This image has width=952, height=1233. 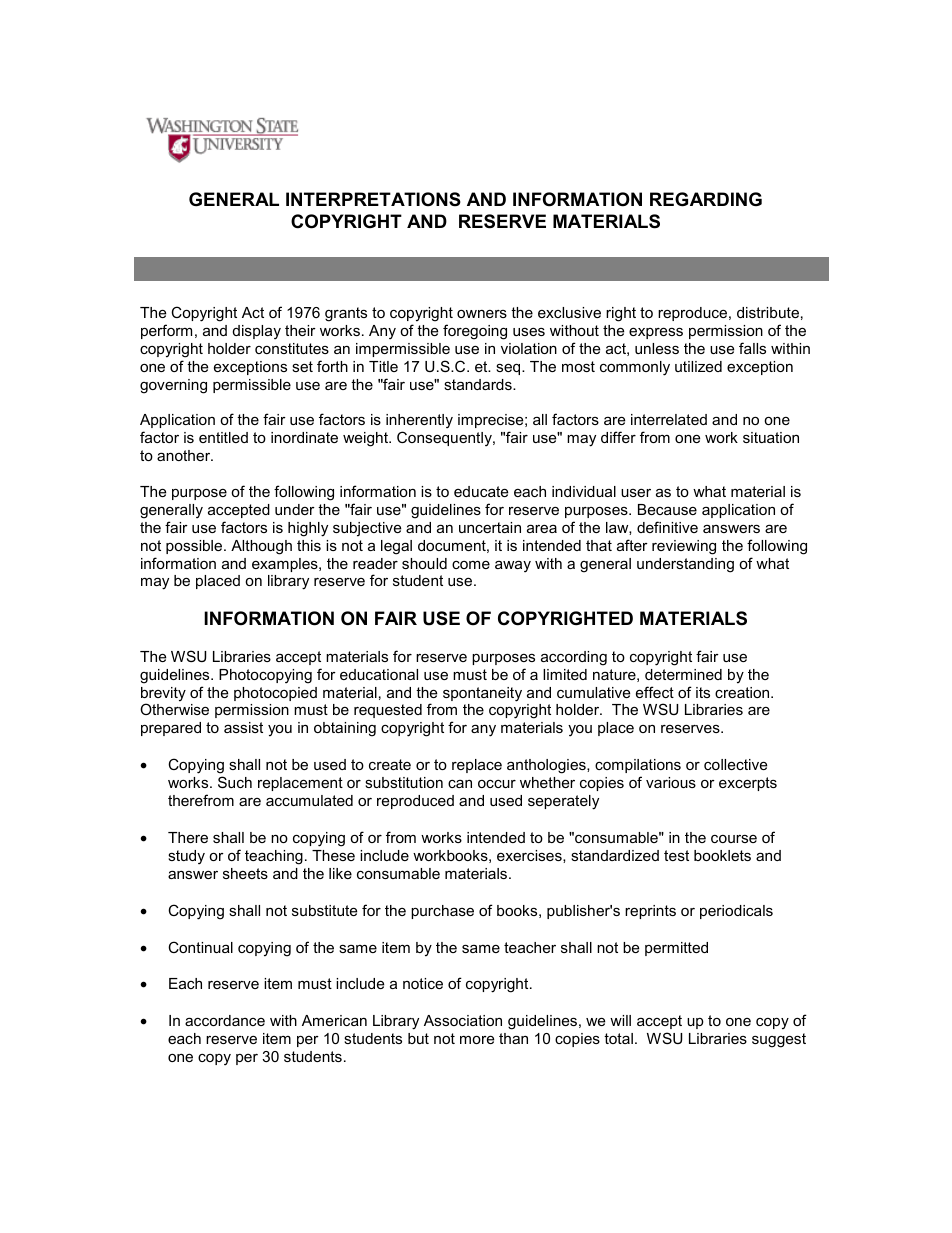 I want to click on owners, so click(x=482, y=314).
